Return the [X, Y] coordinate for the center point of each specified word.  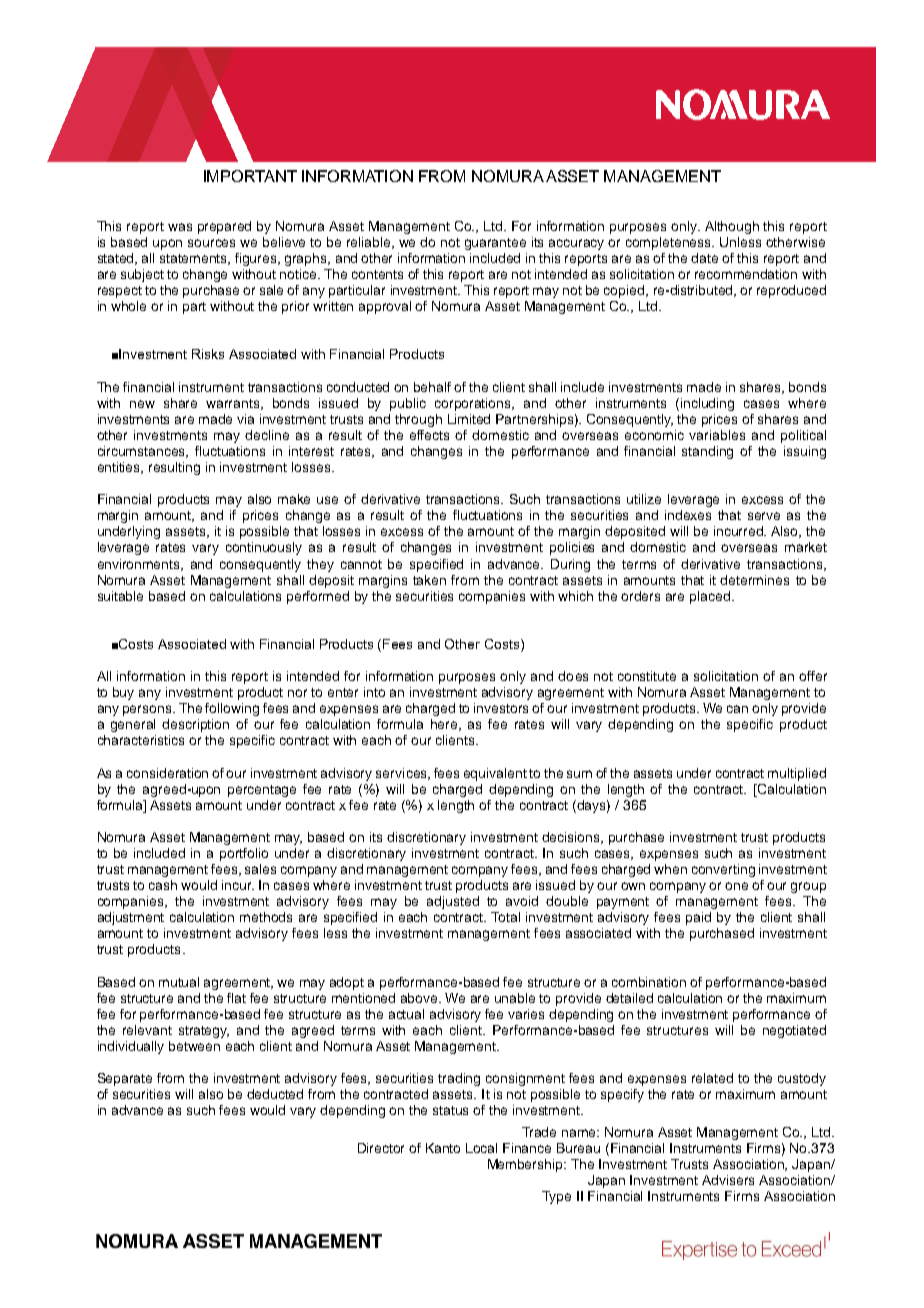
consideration [167, 773]
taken [429, 580]
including [707, 404]
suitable [120, 596]
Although [732, 227]
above [421, 998]
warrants [234, 404]
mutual [179, 982]
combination [649, 982]
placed [711, 597]
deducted [275, 1094]
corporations [474, 404]
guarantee [495, 244]
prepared [224, 227]
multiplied [797, 774]
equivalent [495, 774]
